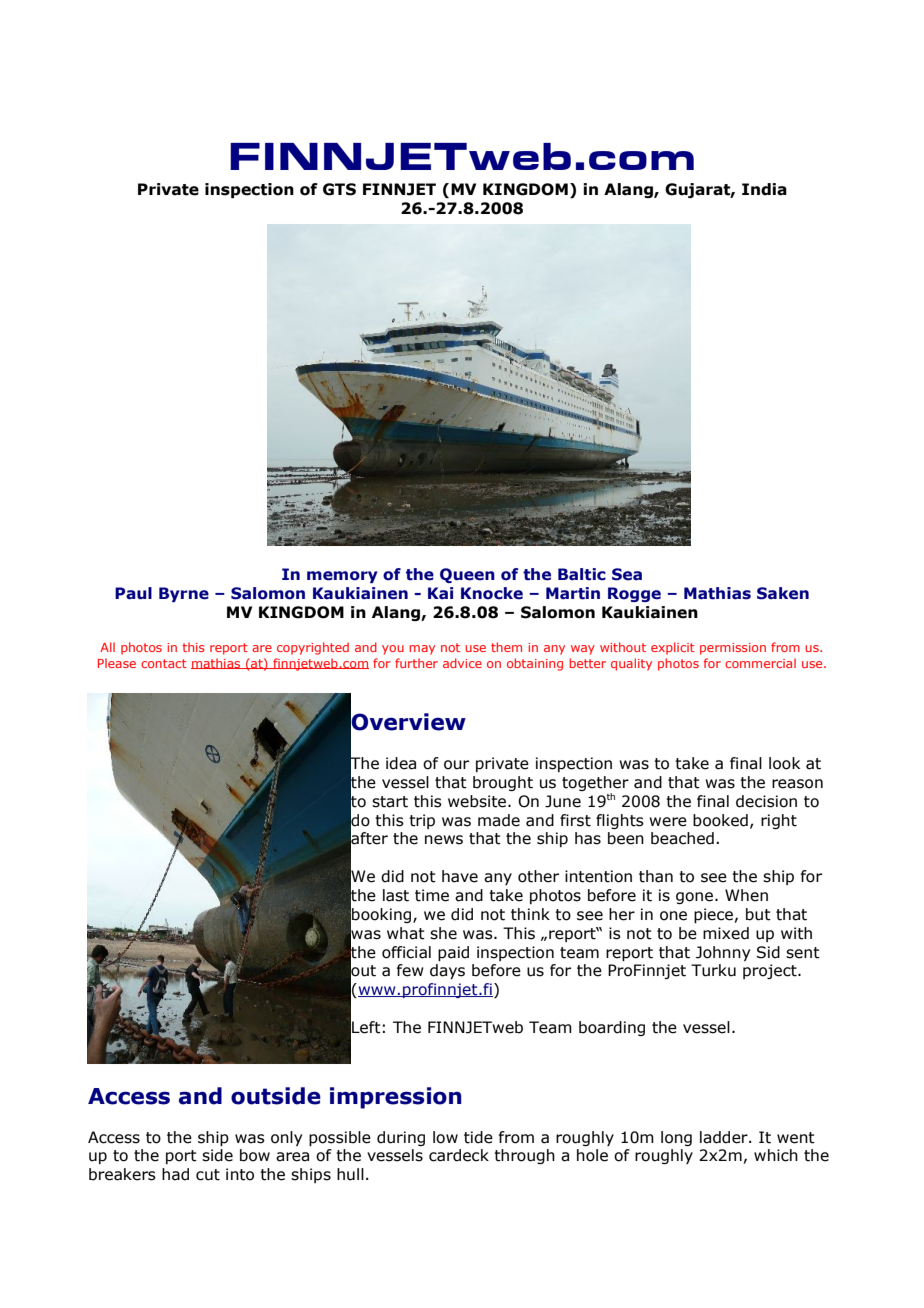 Image resolution: width=924 pixels, height=1308 pixels. What do you see at coordinates (764, 189) in the screenshot?
I see `India` at bounding box center [764, 189].
